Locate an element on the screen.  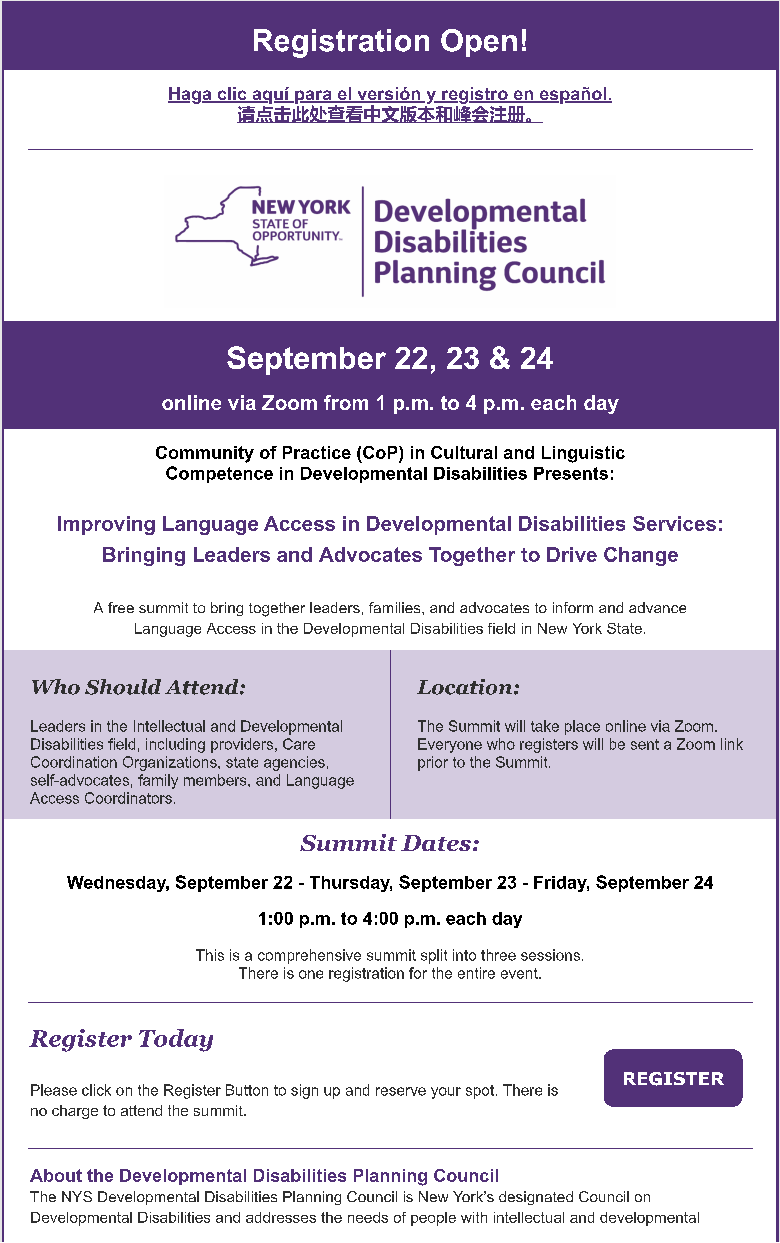
NYS is located at coordinates (77, 1196).
